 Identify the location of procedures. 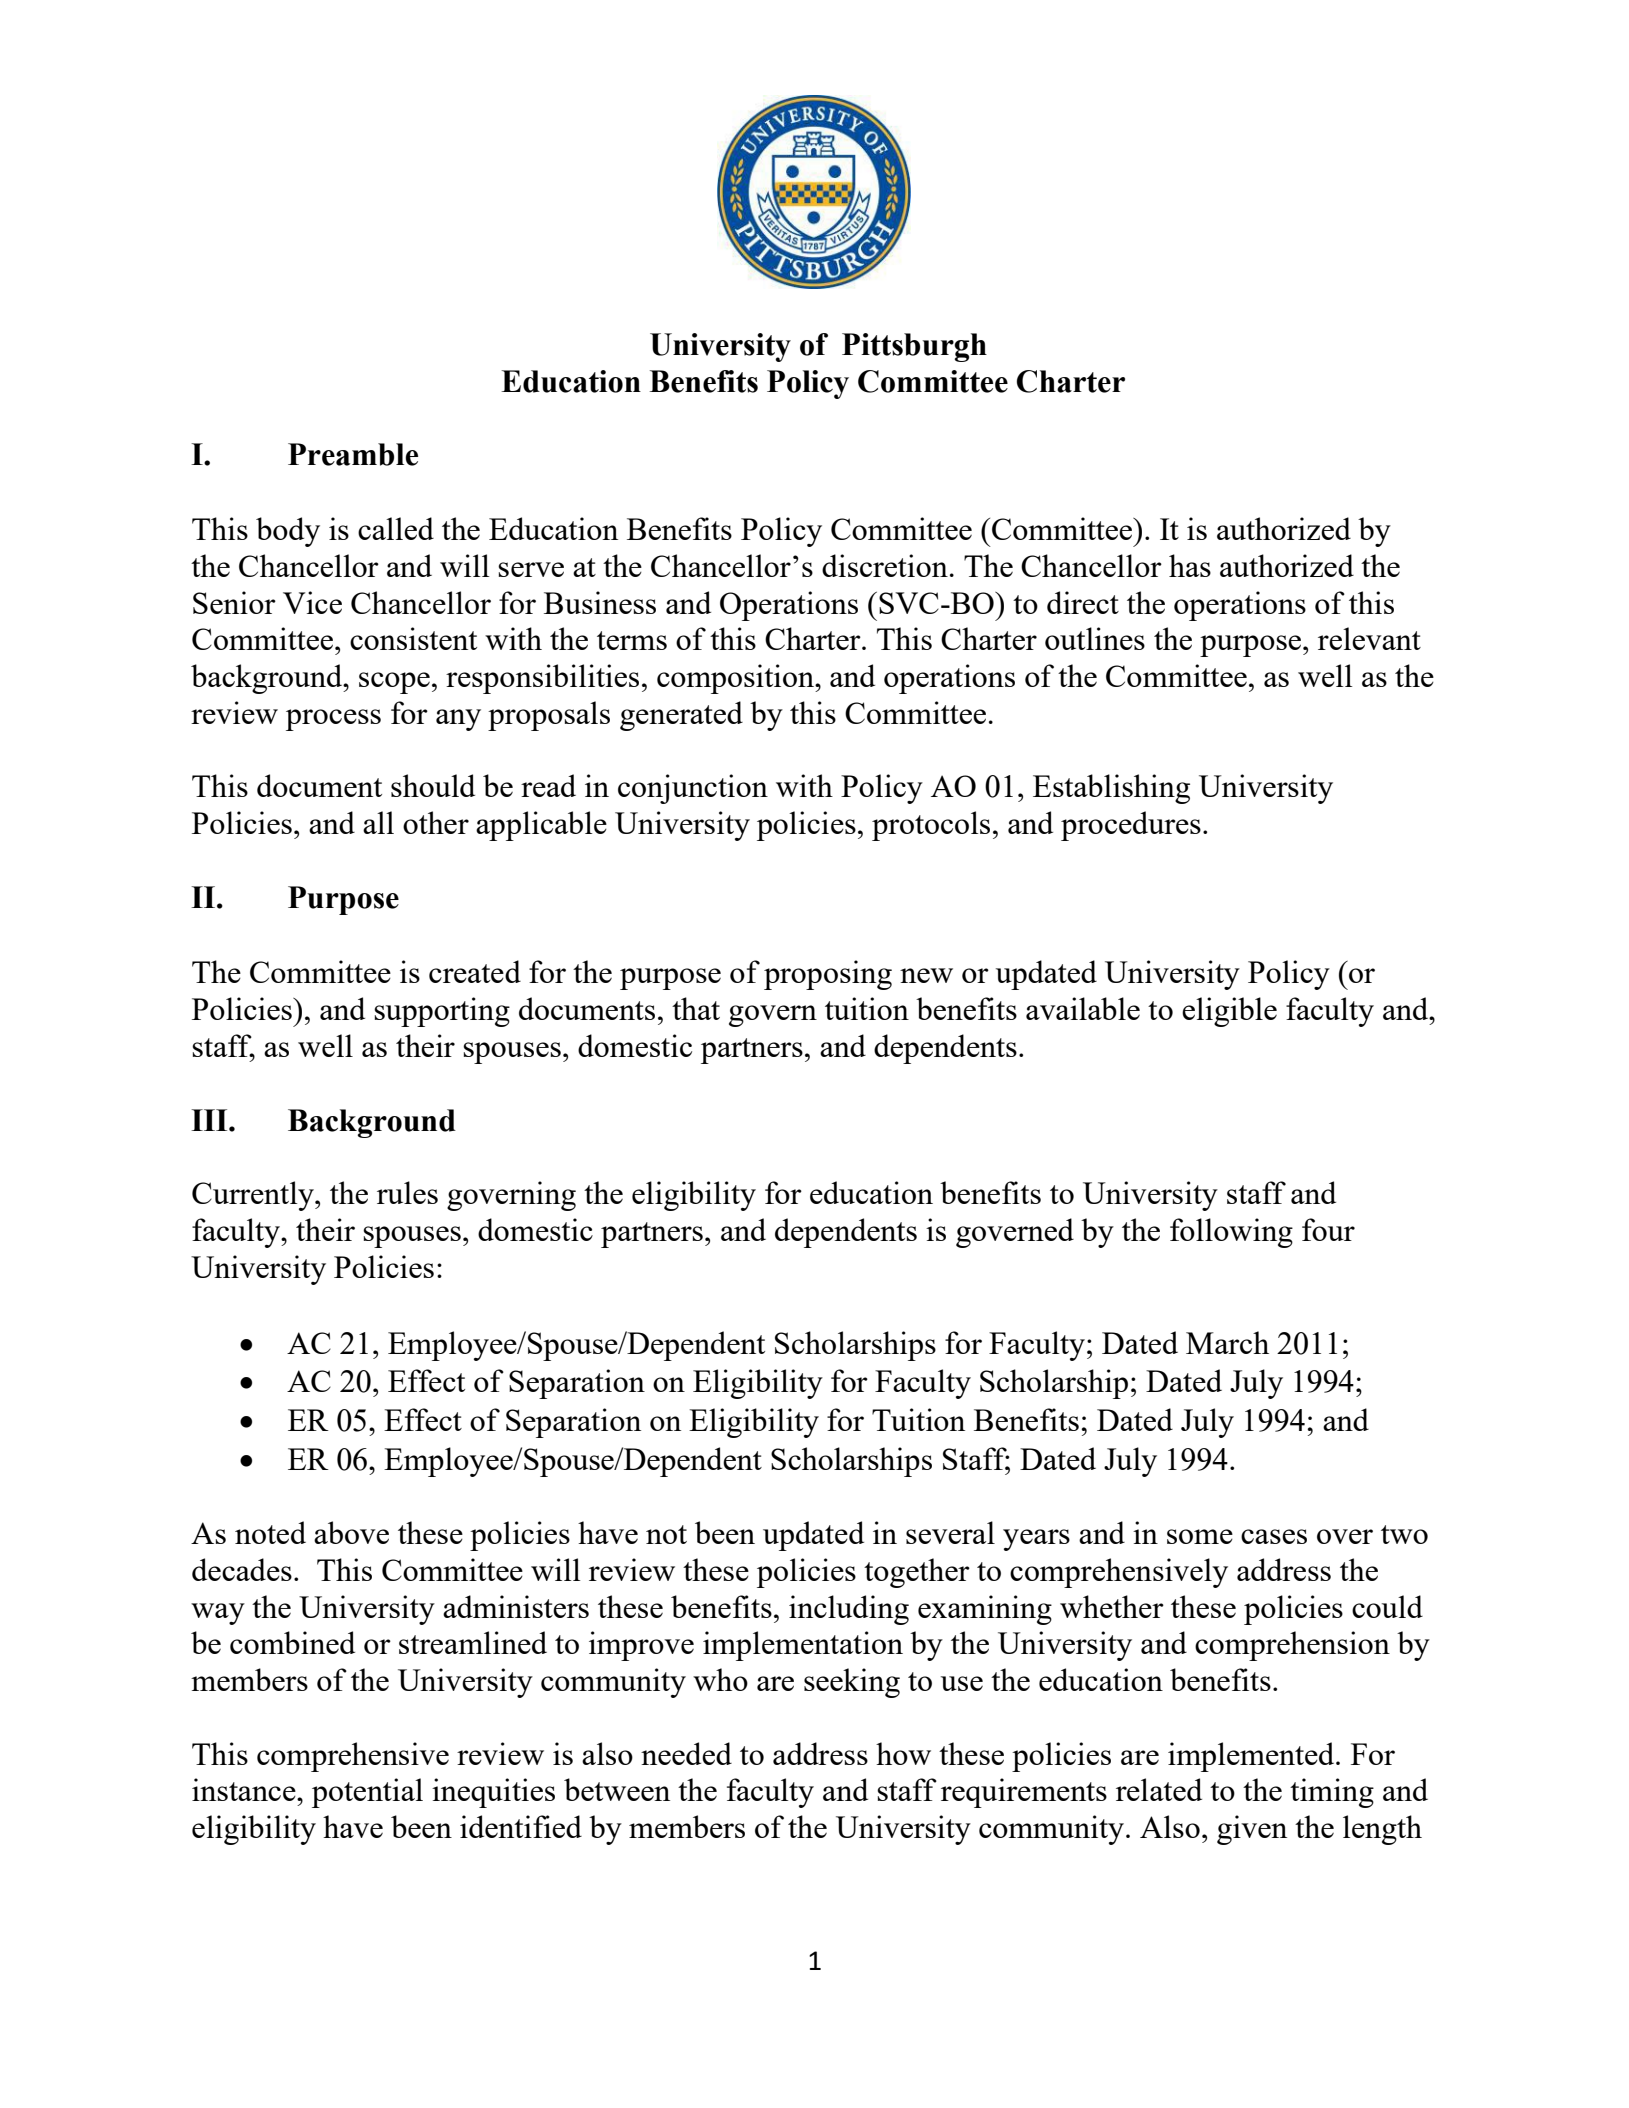
(1131, 826).
